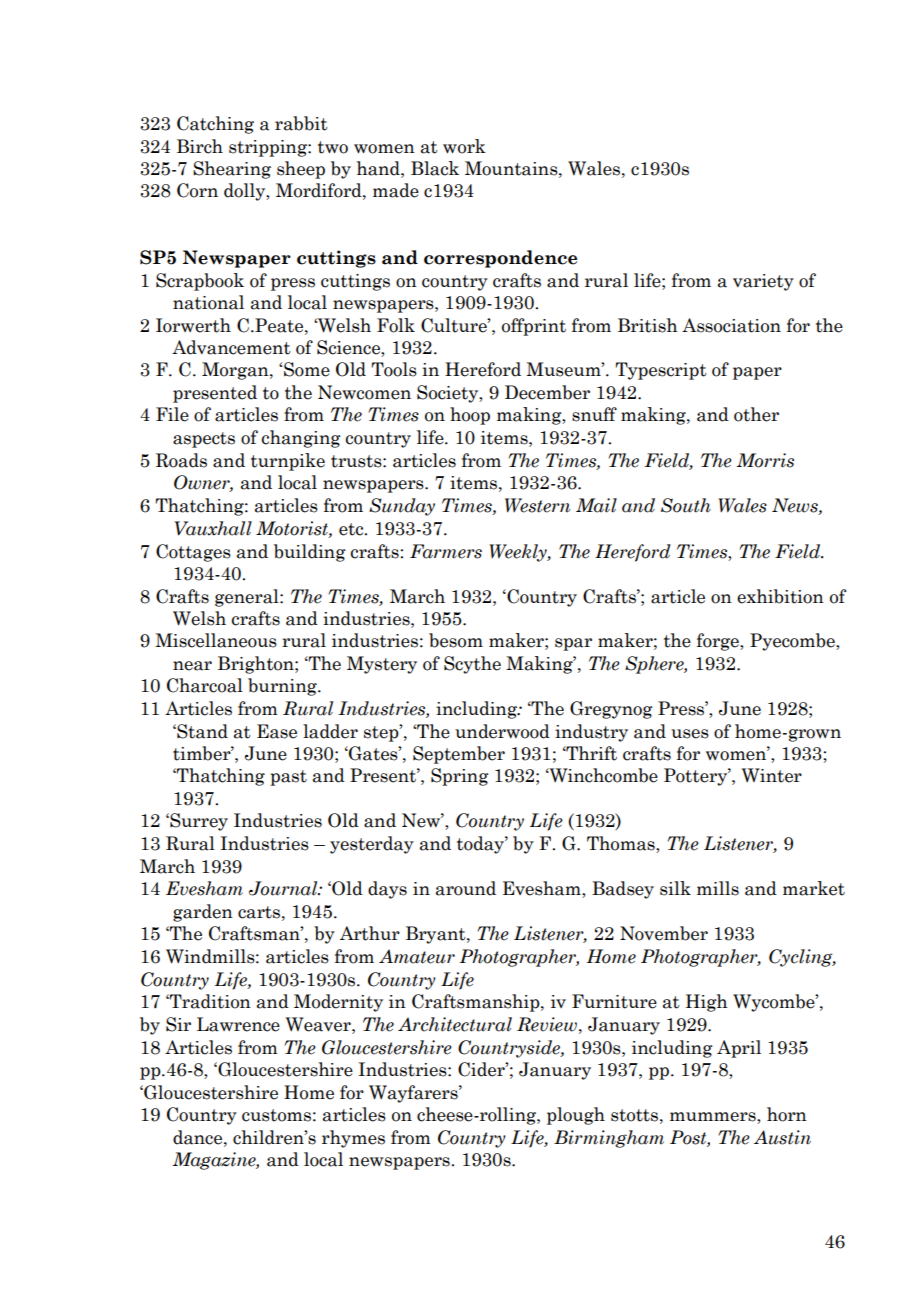  What do you see at coordinates (719, 642) in the document?
I see `forge` at bounding box center [719, 642].
